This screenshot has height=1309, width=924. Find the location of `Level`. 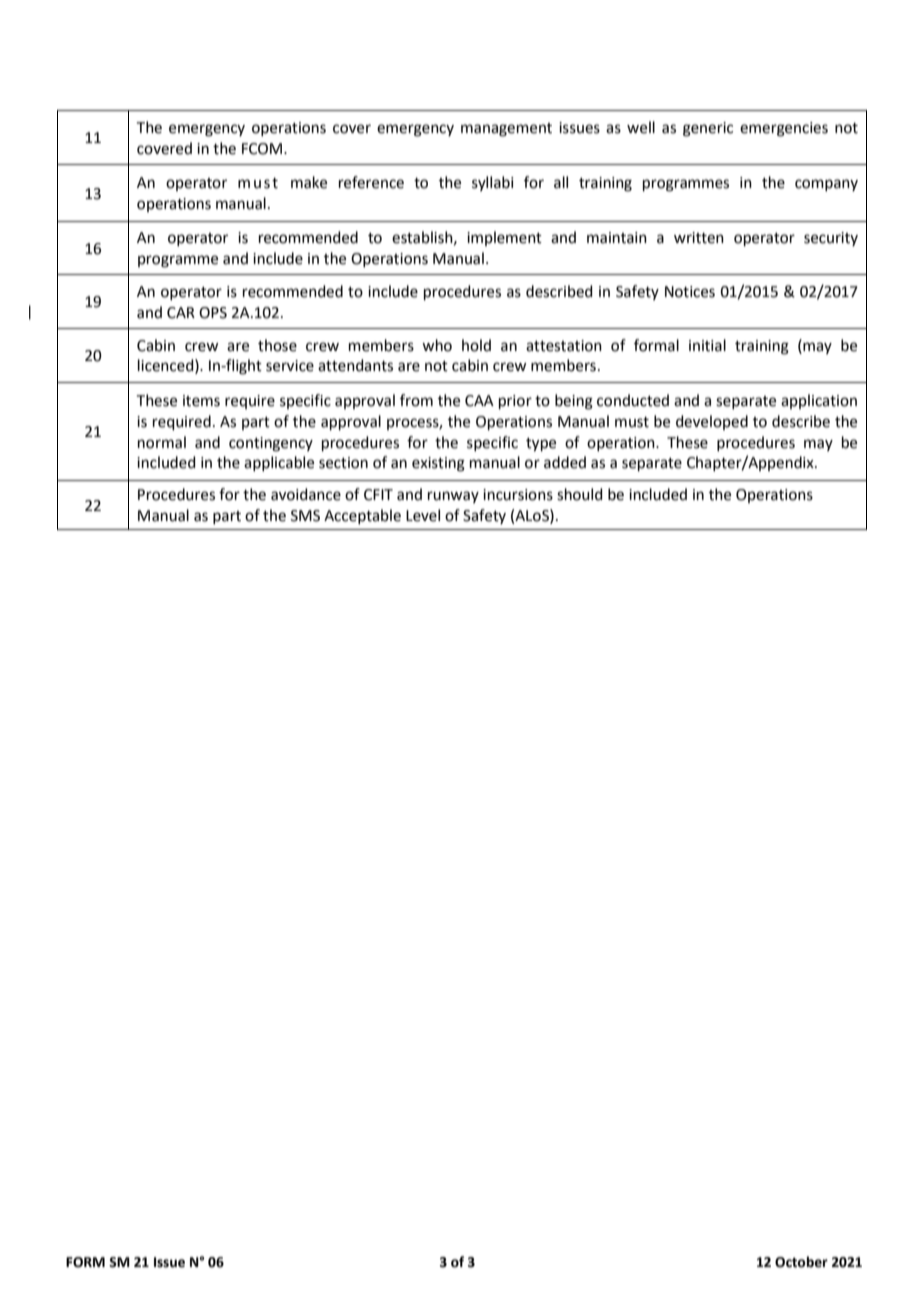

Level is located at coordinates (423, 515).
